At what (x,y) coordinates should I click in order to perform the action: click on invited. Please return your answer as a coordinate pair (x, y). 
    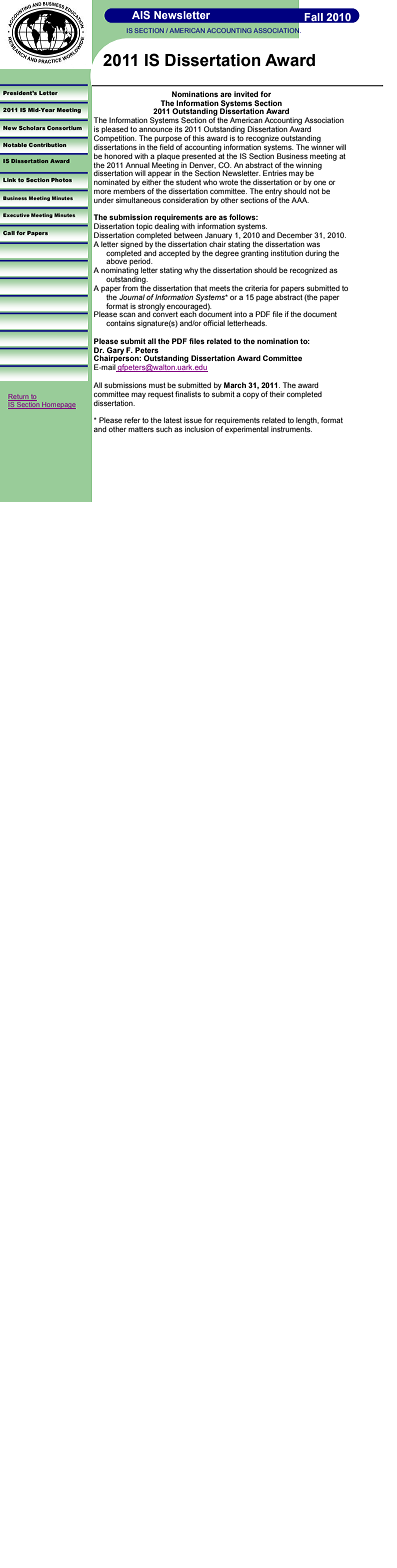
    Looking at the image, I should click on (246, 94).
